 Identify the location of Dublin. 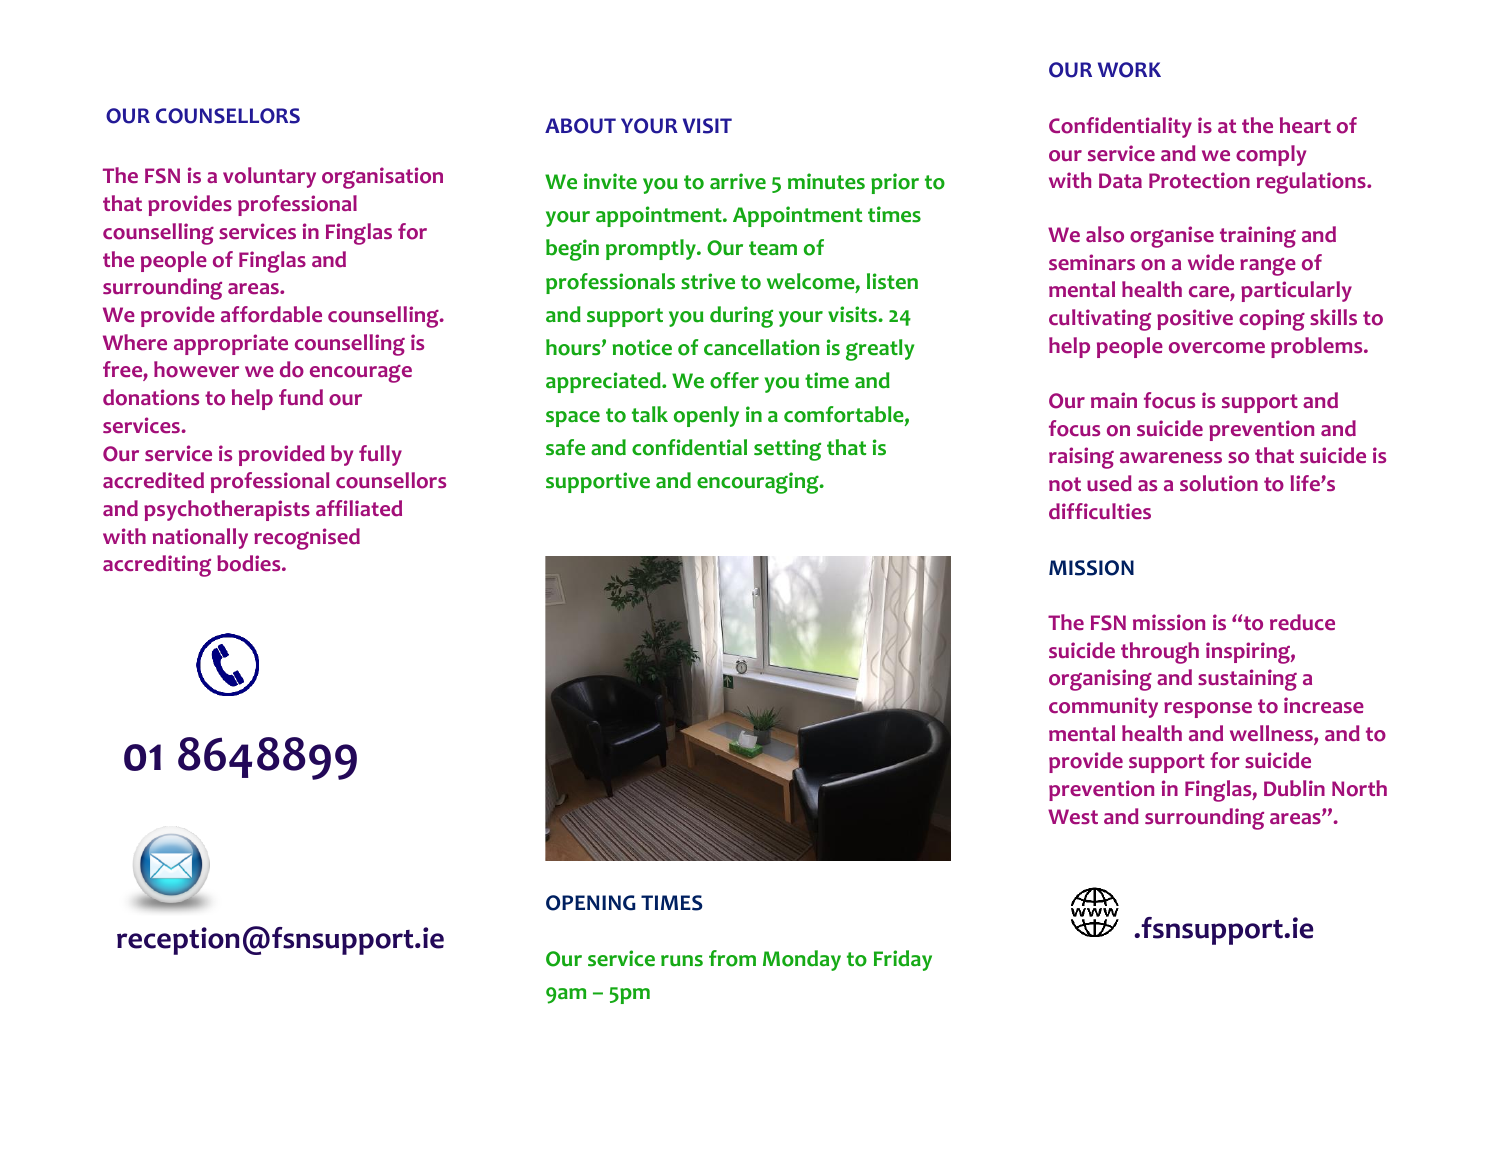
(1294, 788).
